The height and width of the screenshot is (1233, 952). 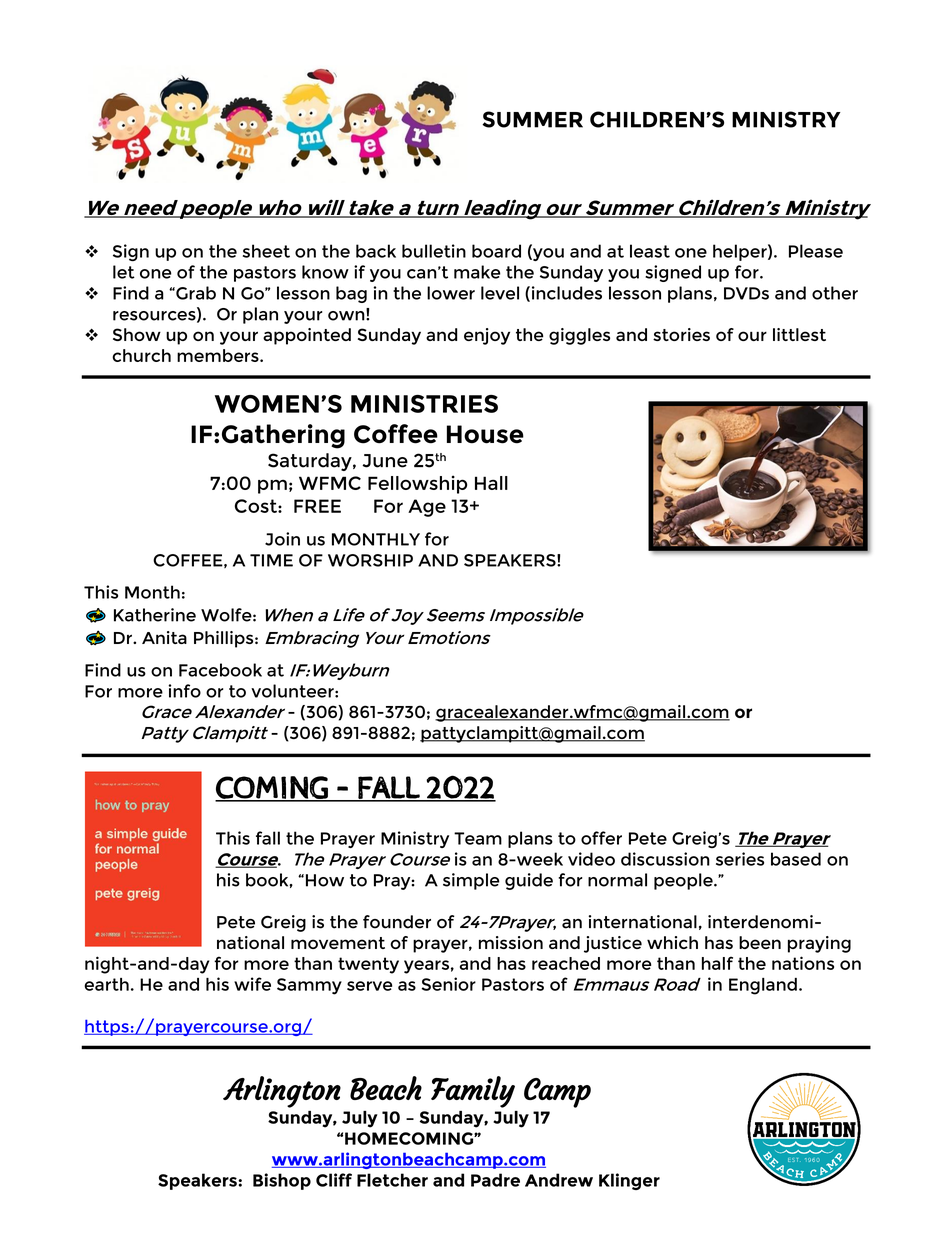 I want to click on sheet, so click(x=266, y=251).
